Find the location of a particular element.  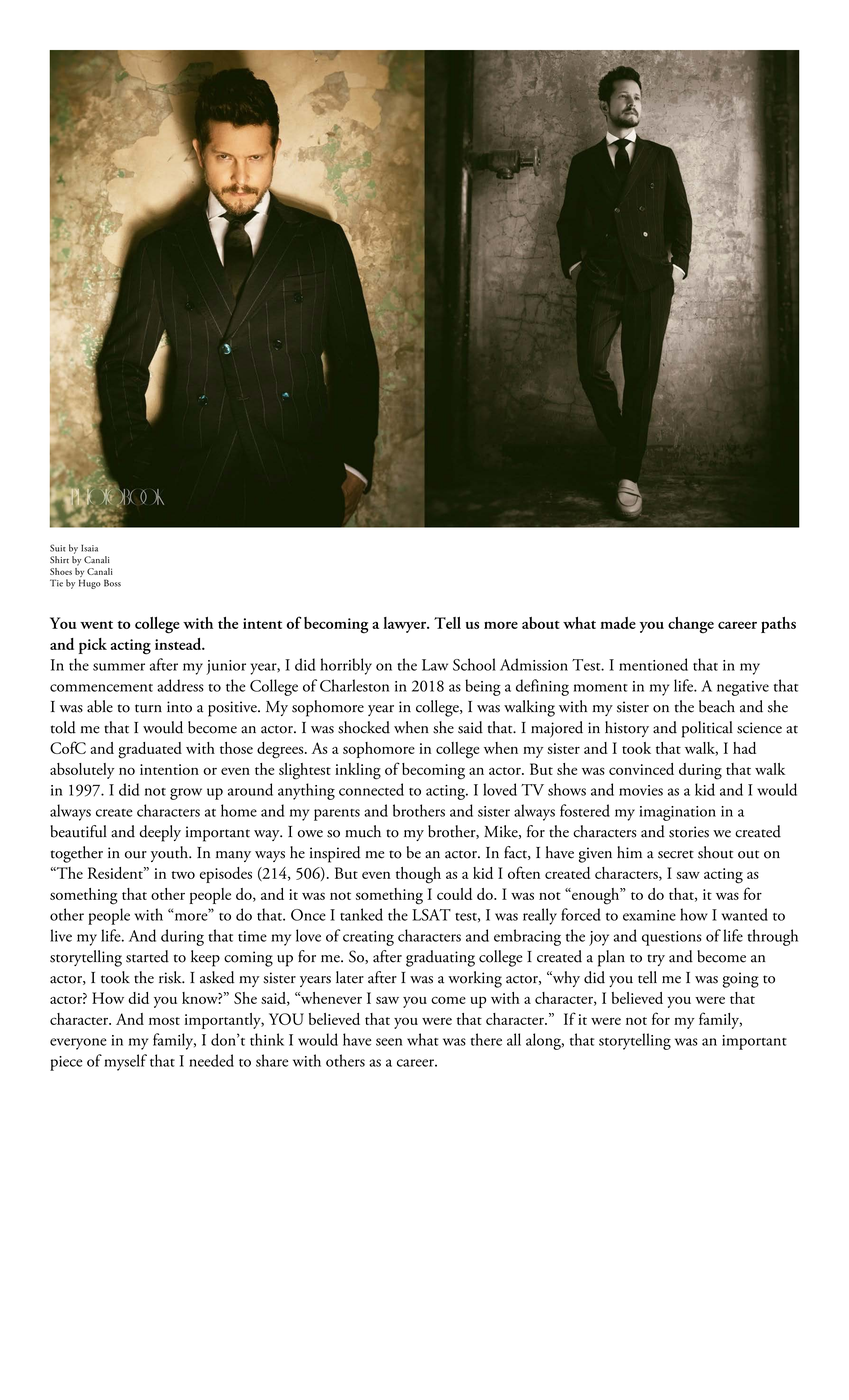

though is located at coordinates (418, 875).
